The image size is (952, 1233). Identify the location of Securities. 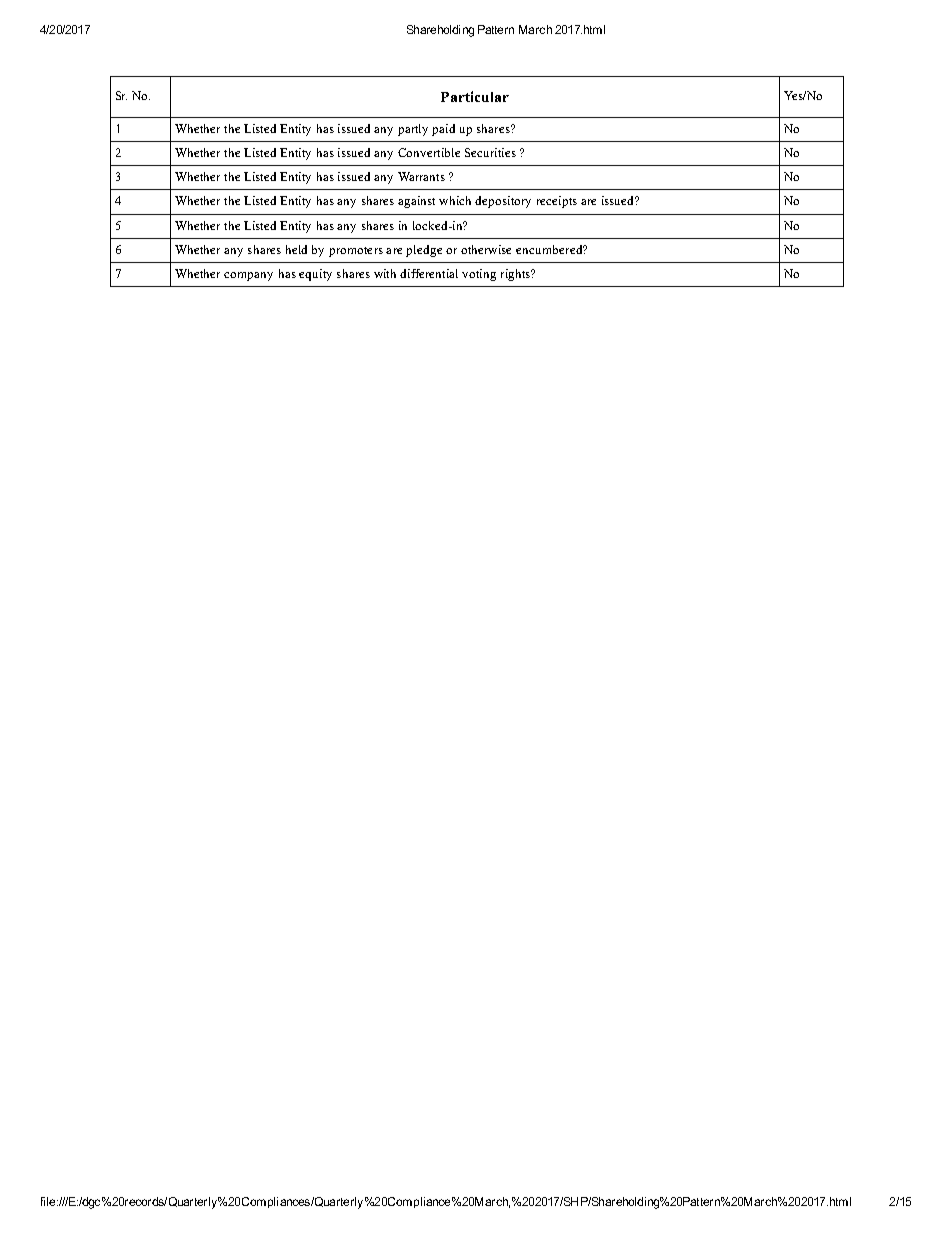
(490, 152).
